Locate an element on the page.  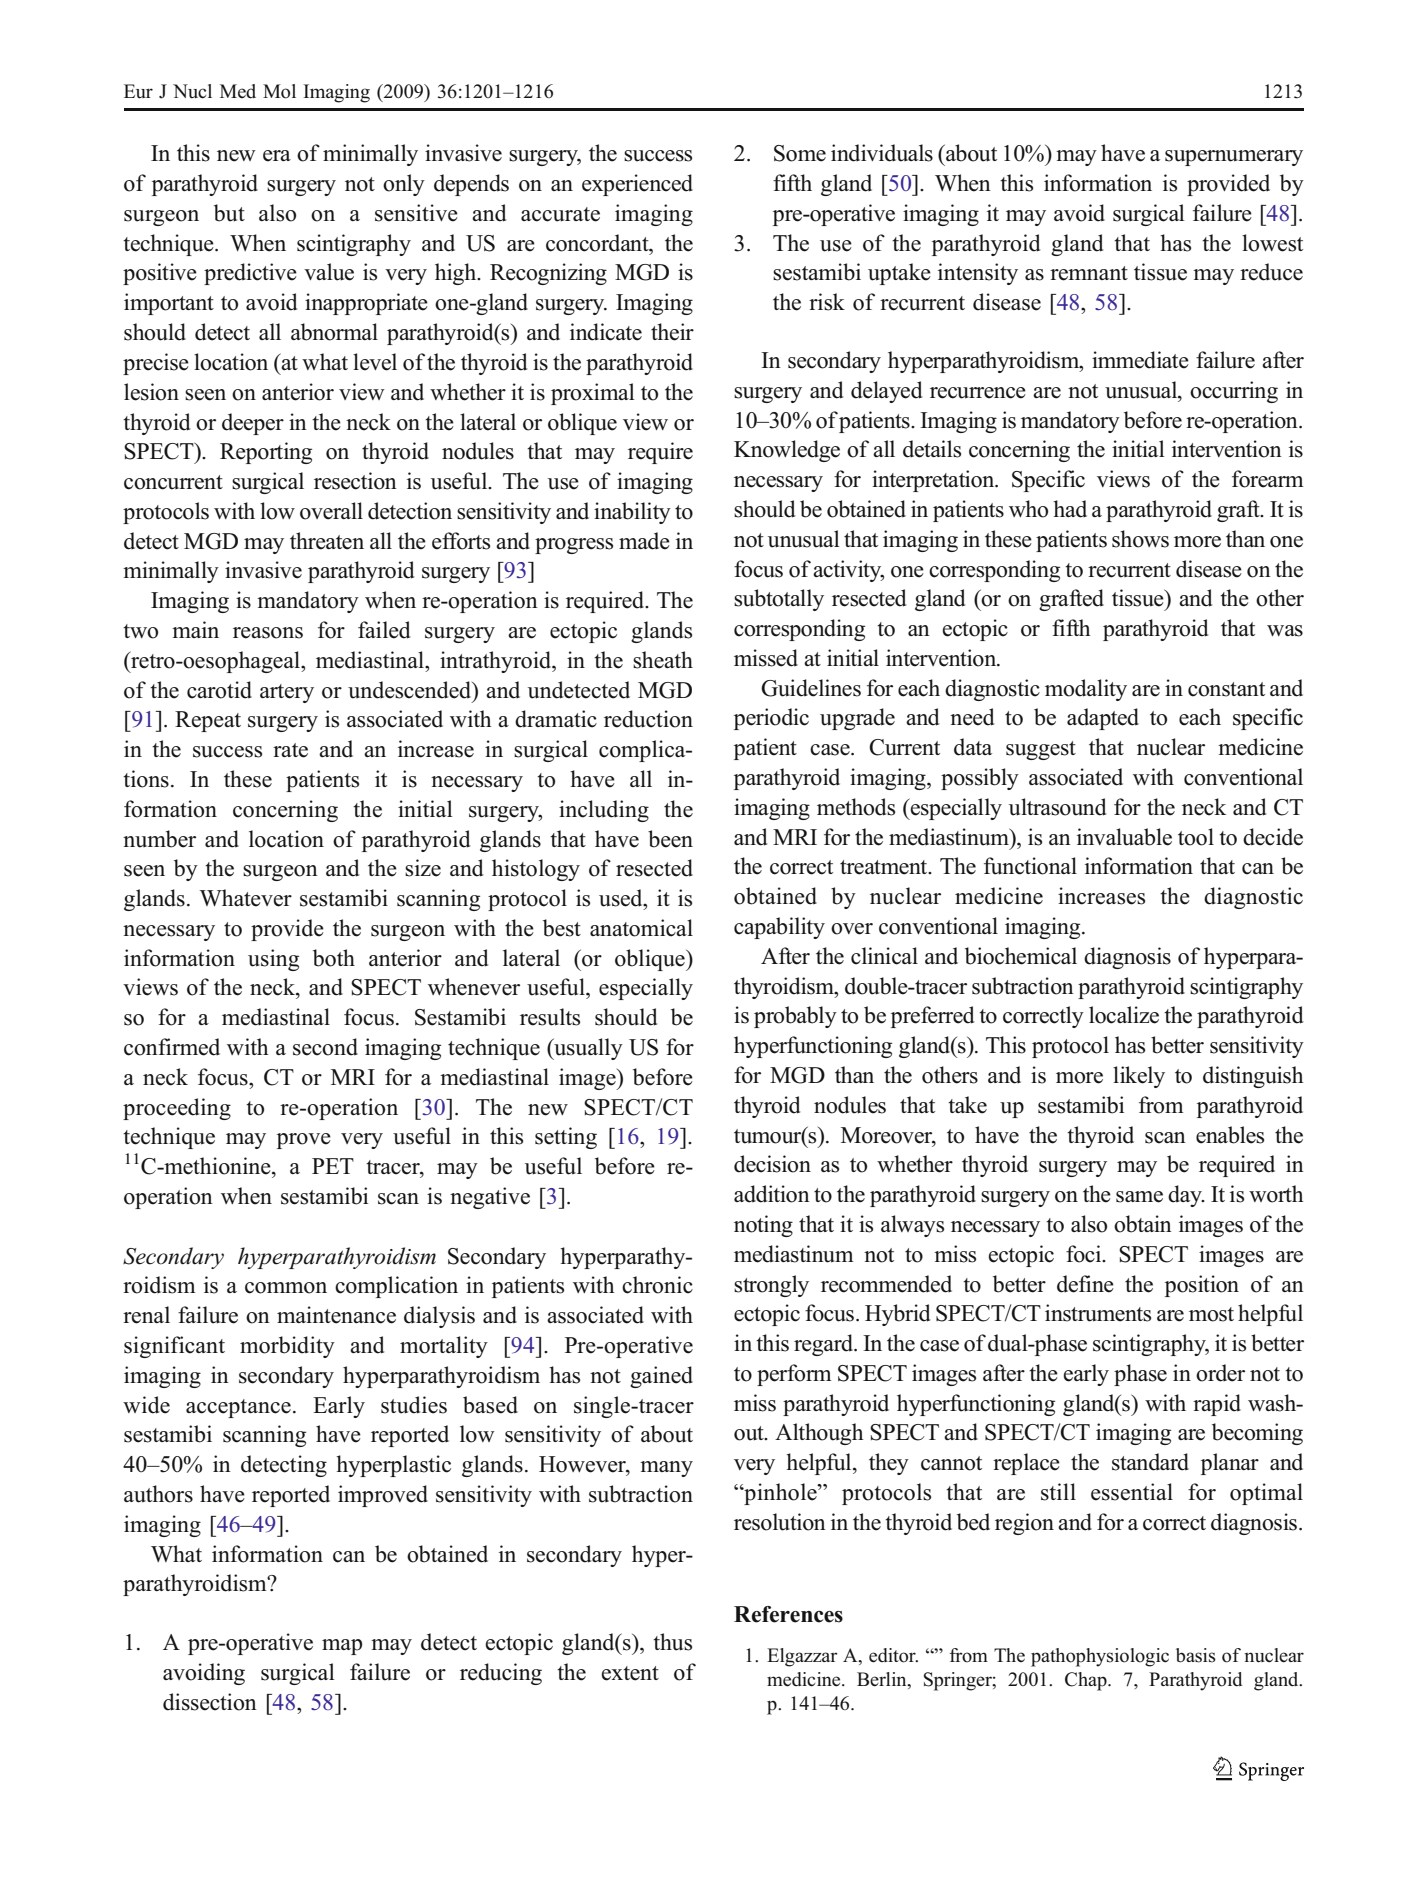
supernumerary is located at coordinates (1234, 158).
